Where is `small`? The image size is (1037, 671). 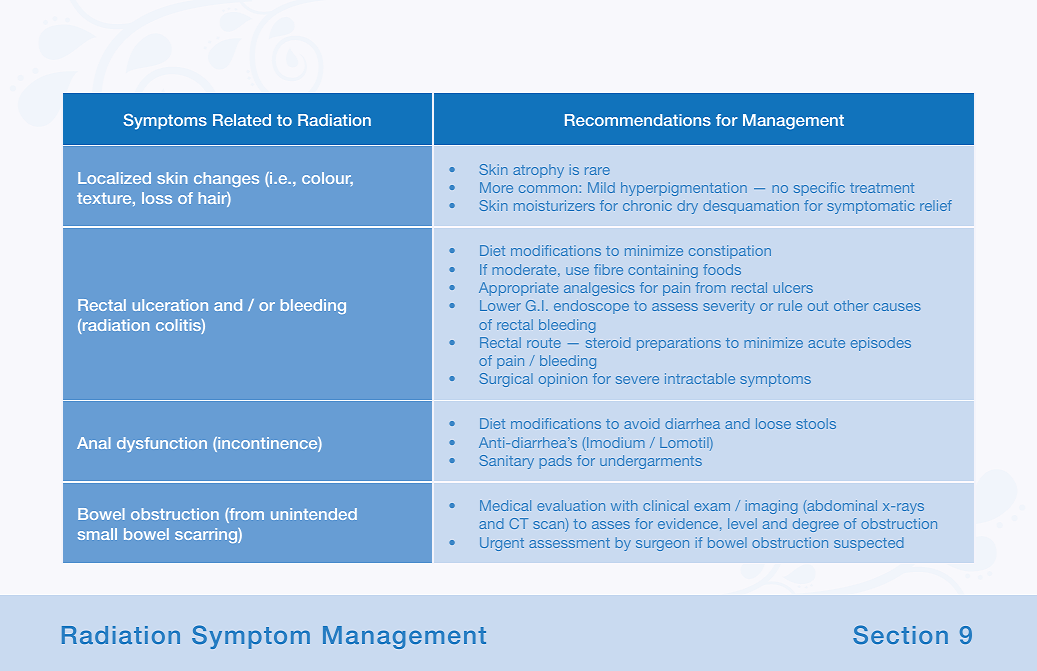 small is located at coordinates (97, 534).
